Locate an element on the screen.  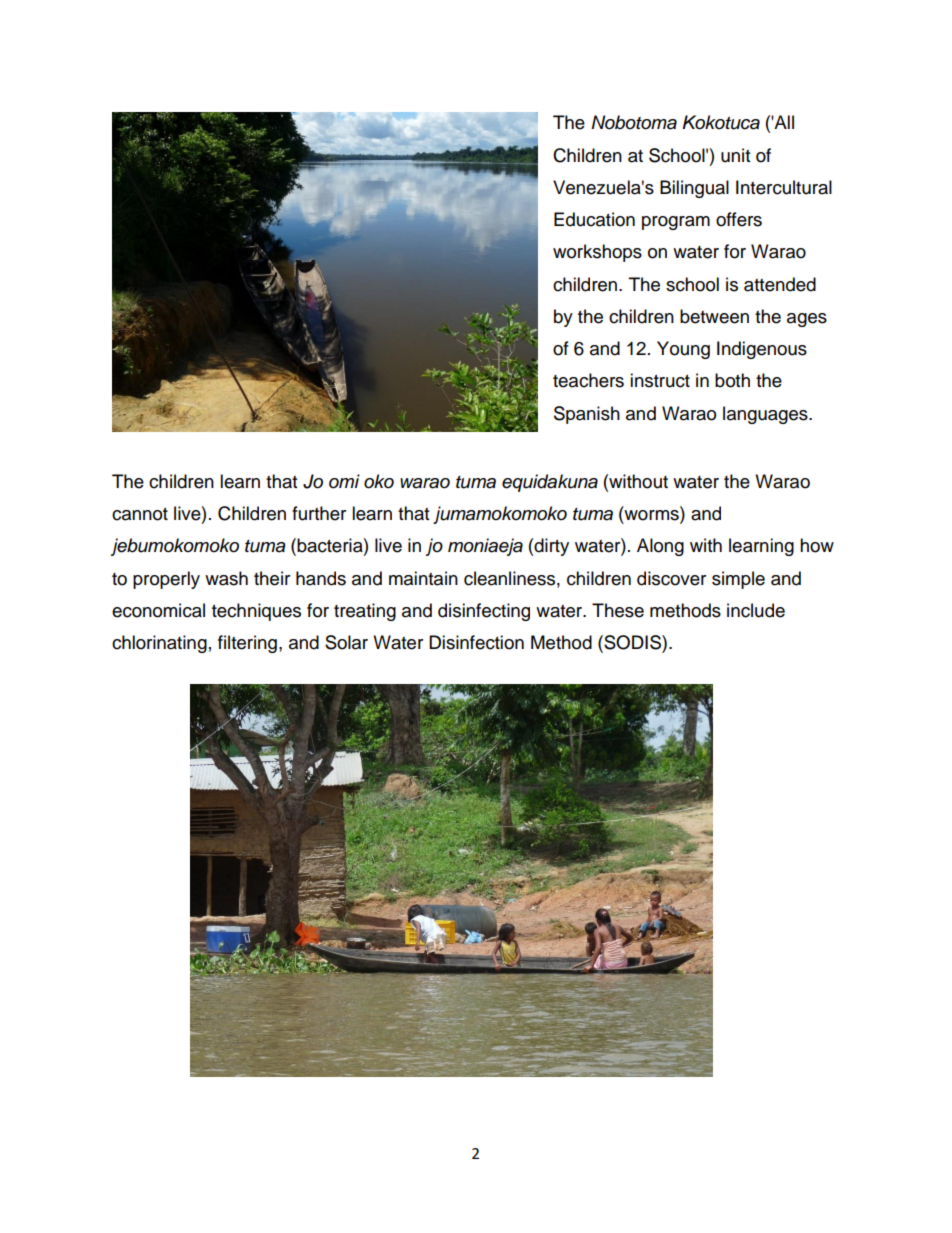
Spanish is located at coordinates (587, 415).
